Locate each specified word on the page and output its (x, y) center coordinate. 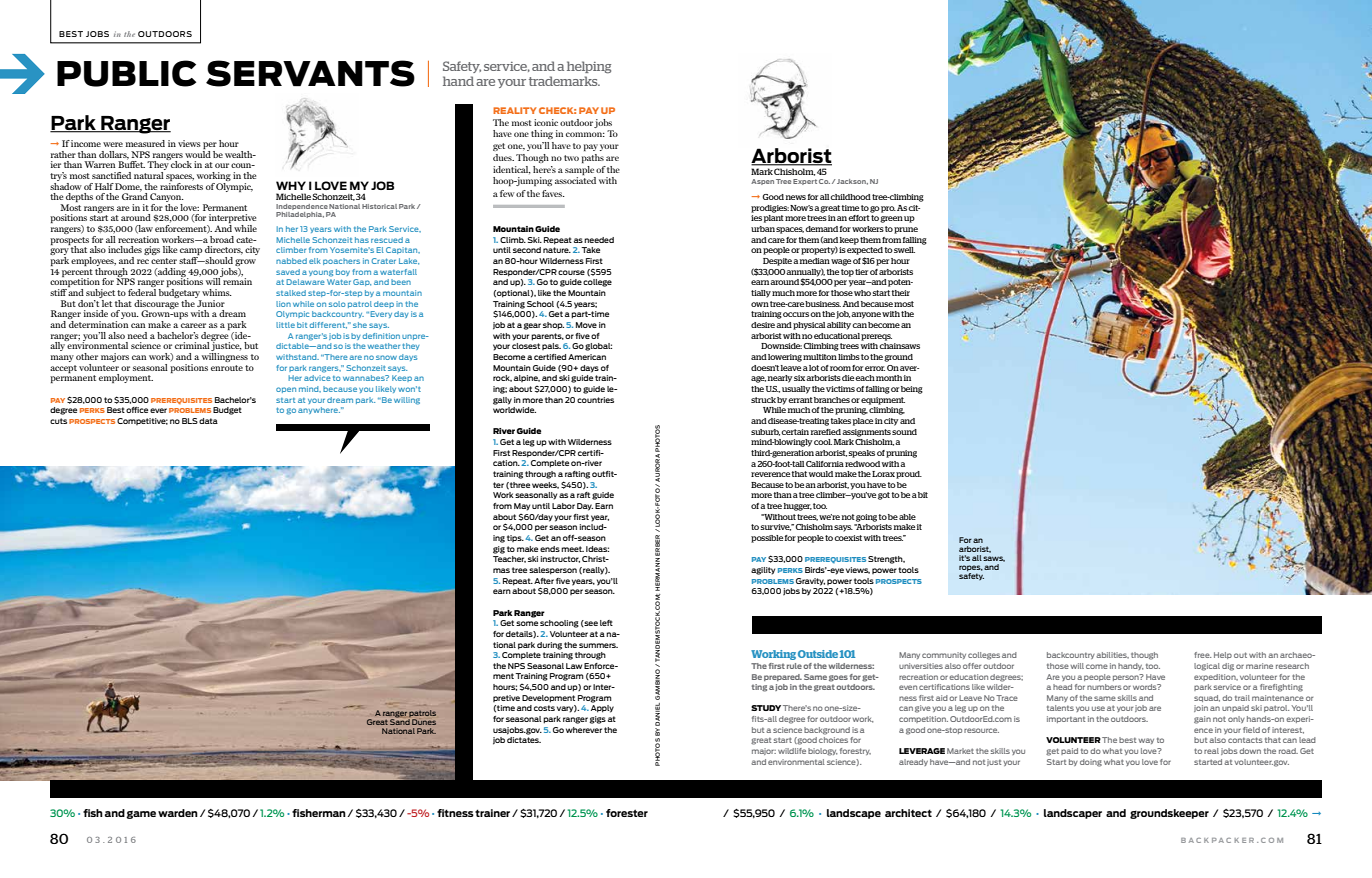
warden (178, 813)
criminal (192, 345)
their (901, 293)
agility (763, 571)
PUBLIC (126, 73)
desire (763, 325)
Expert (805, 182)
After (544, 581)
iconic (546, 122)
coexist (848, 538)
